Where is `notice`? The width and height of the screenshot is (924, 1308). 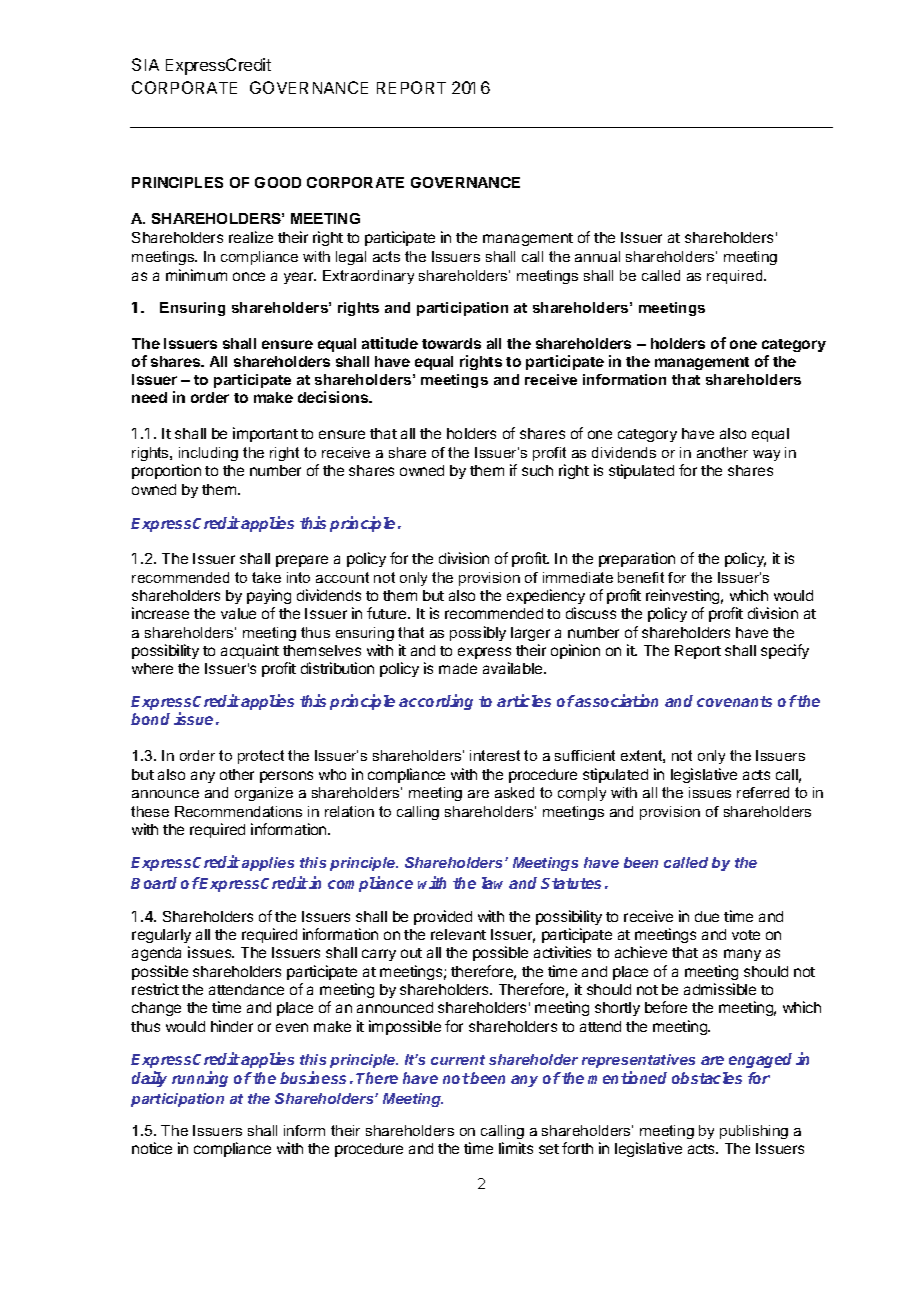
notice is located at coordinates (152, 1148).
